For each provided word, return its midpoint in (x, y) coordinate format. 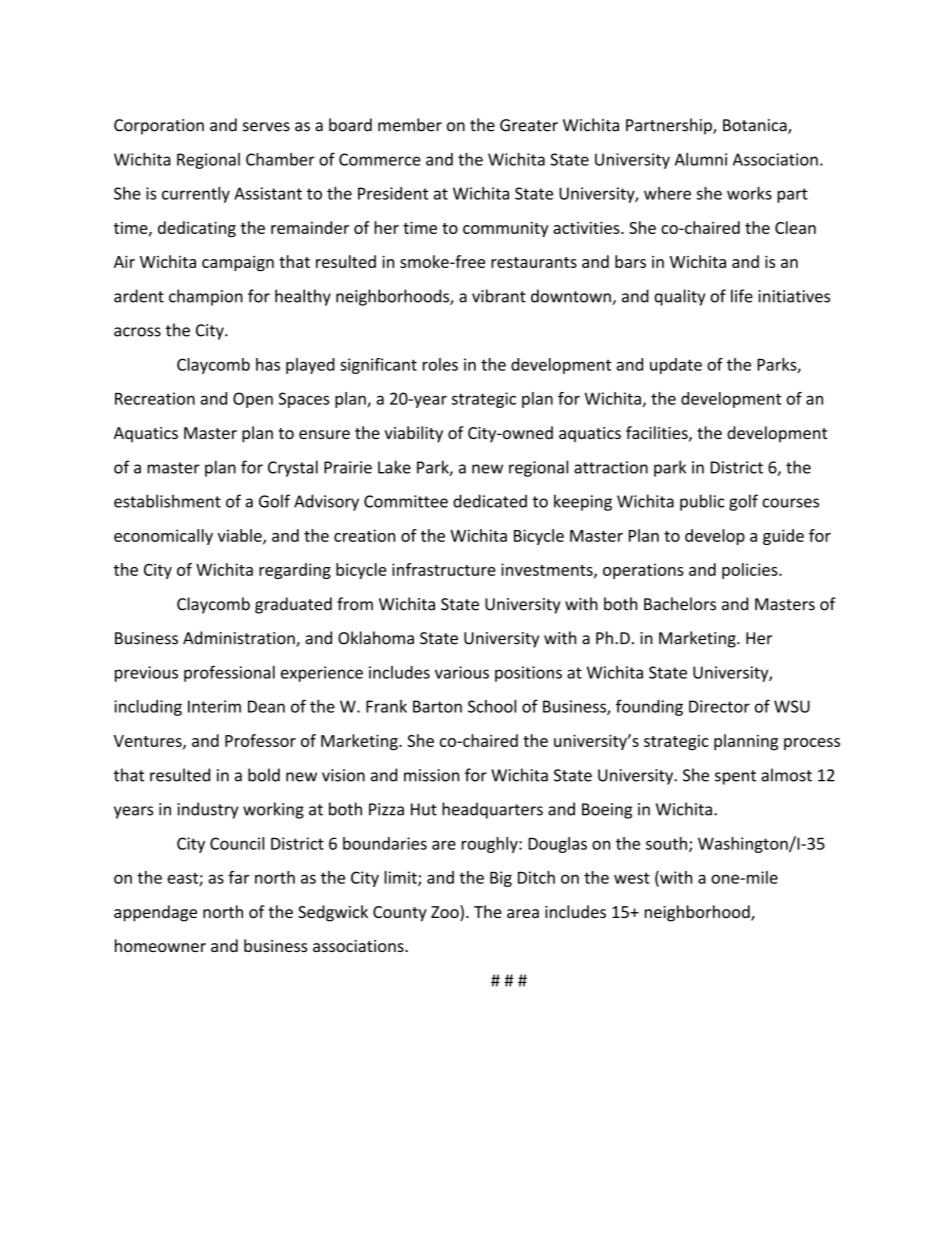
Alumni (701, 159)
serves (266, 127)
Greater (529, 125)
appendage (155, 913)
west (632, 878)
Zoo (446, 913)
